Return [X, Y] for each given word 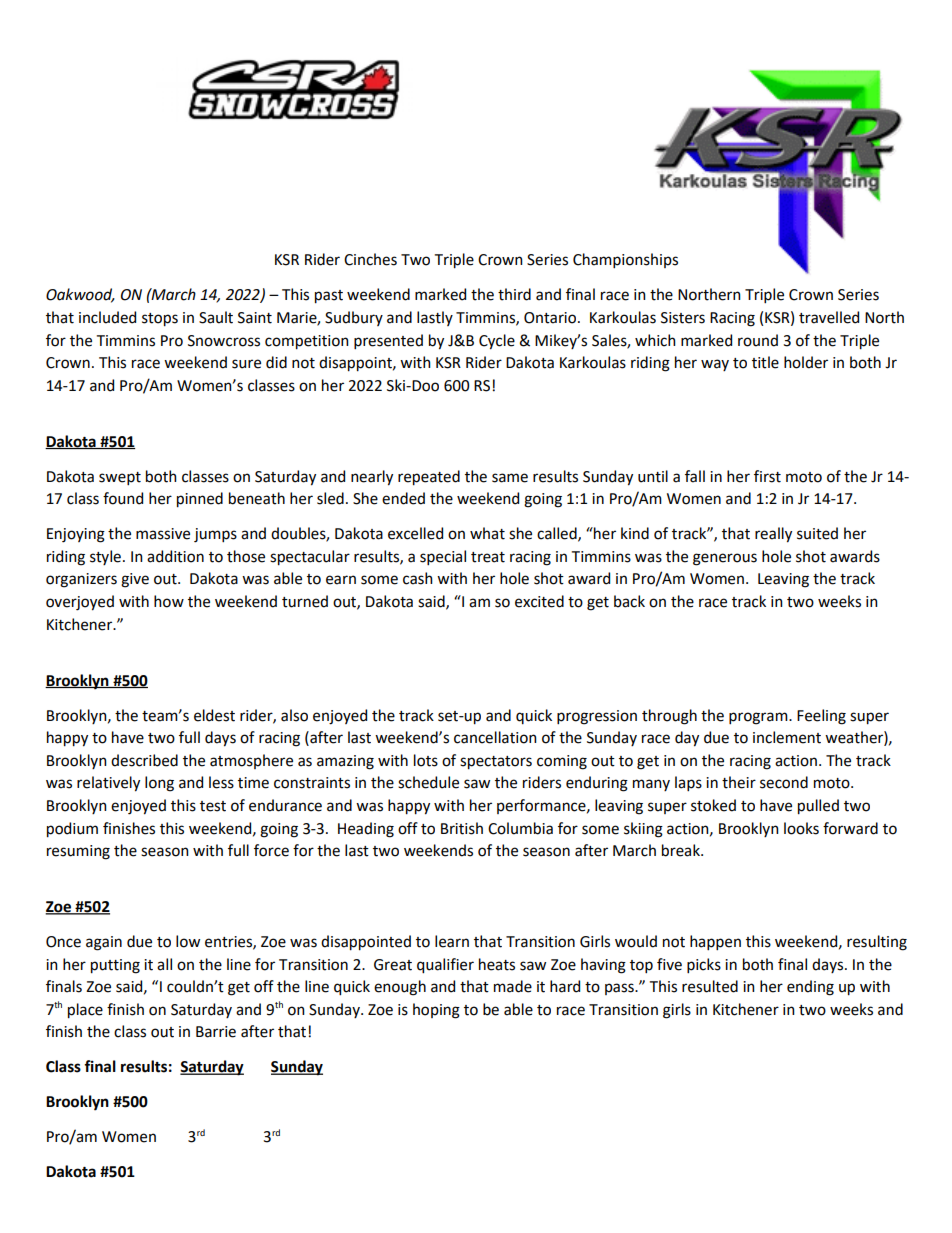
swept [120, 478]
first [767, 476]
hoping [436, 1011]
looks [801, 828]
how [169, 601]
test [213, 806]
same [510, 478]
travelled [829, 317]
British [462, 828]
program [759, 718]
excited [539, 601]
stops [160, 320]
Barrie [216, 1032]
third [514, 294]
